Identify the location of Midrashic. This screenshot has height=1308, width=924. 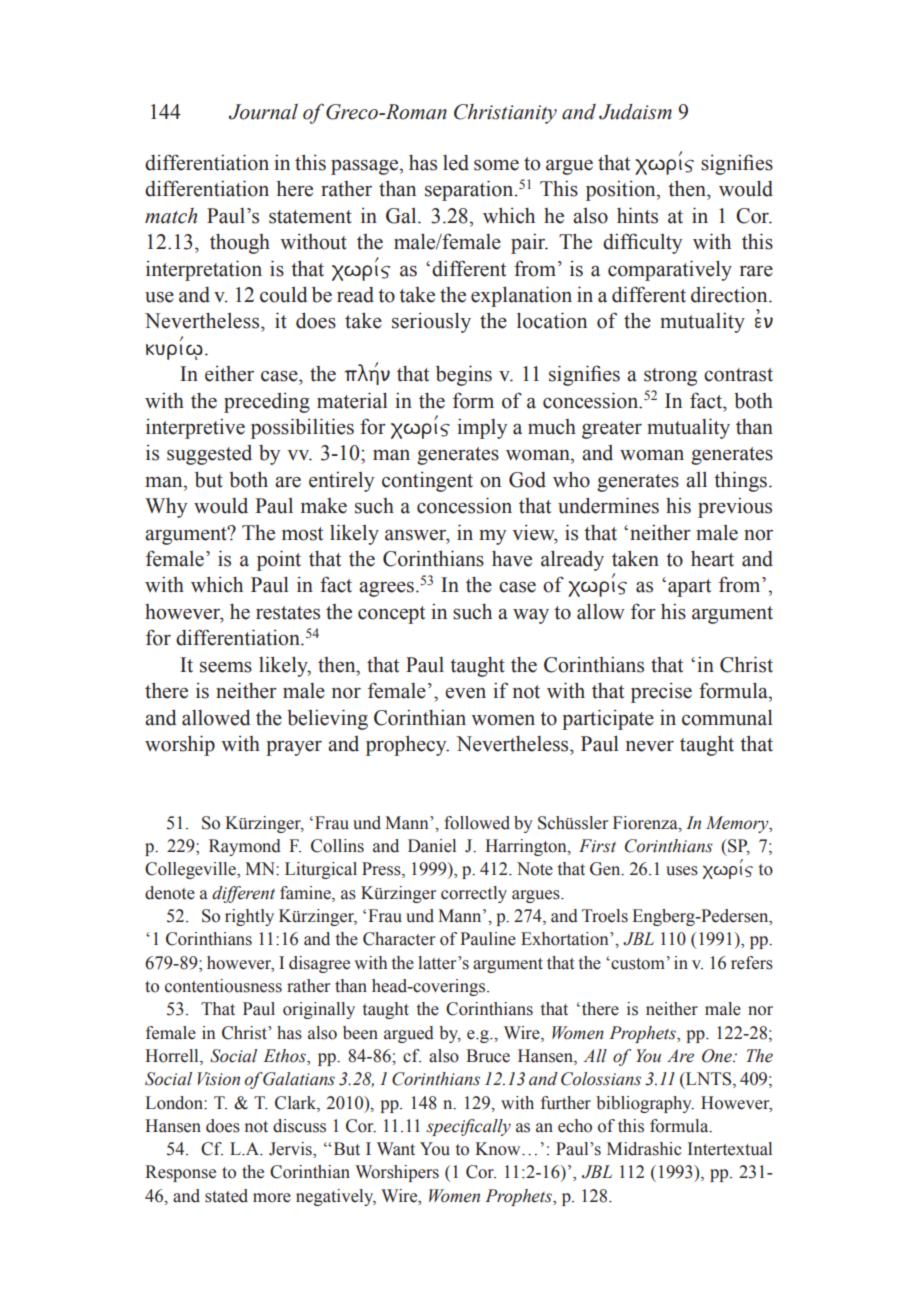
(644, 1149).
